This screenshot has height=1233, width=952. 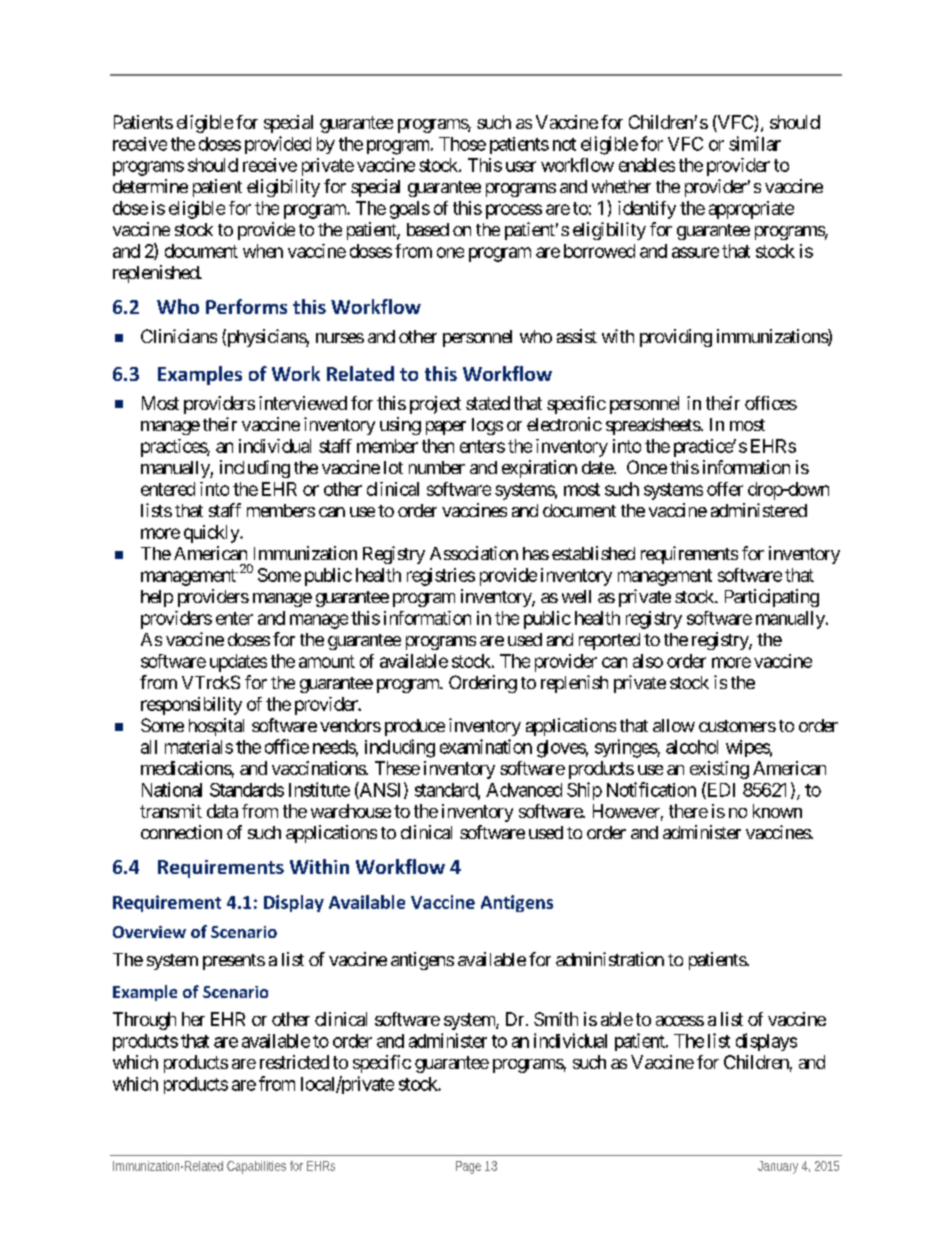 What do you see at coordinates (521, 166) in the screenshot?
I see `user` at bounding box center [521, 166].
